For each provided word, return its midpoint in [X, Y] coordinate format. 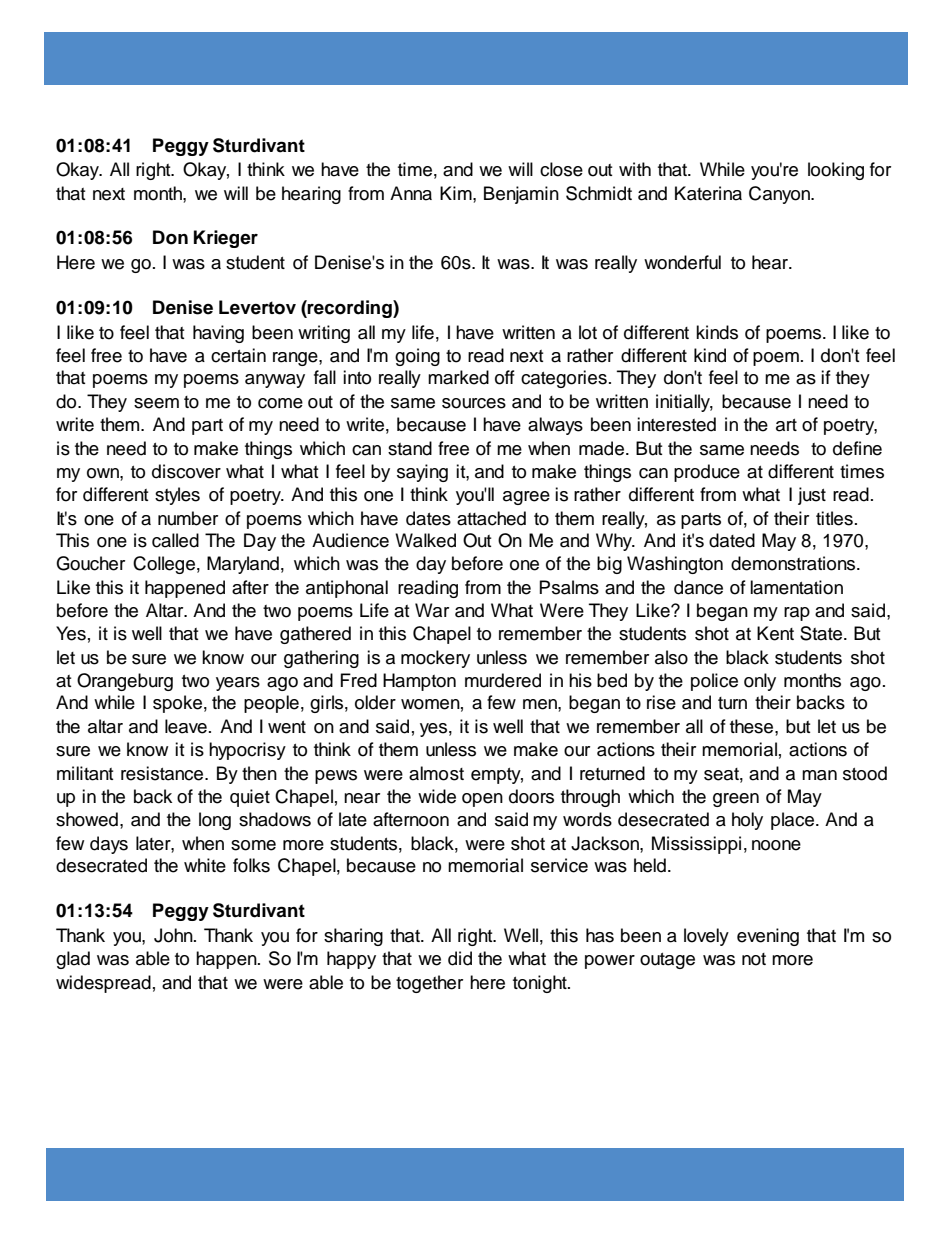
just [812, 496]
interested [676, 424]
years [238, 684]
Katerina [708, 193]
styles [177, 496]
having [218, 334]
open [482, 800]
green [736, 800]
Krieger [226, 239]
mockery [435, 659]
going [417, 357]
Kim [457, 193]
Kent [775, 633]
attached [491, 518]
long [215, 821]
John [174, 935]
